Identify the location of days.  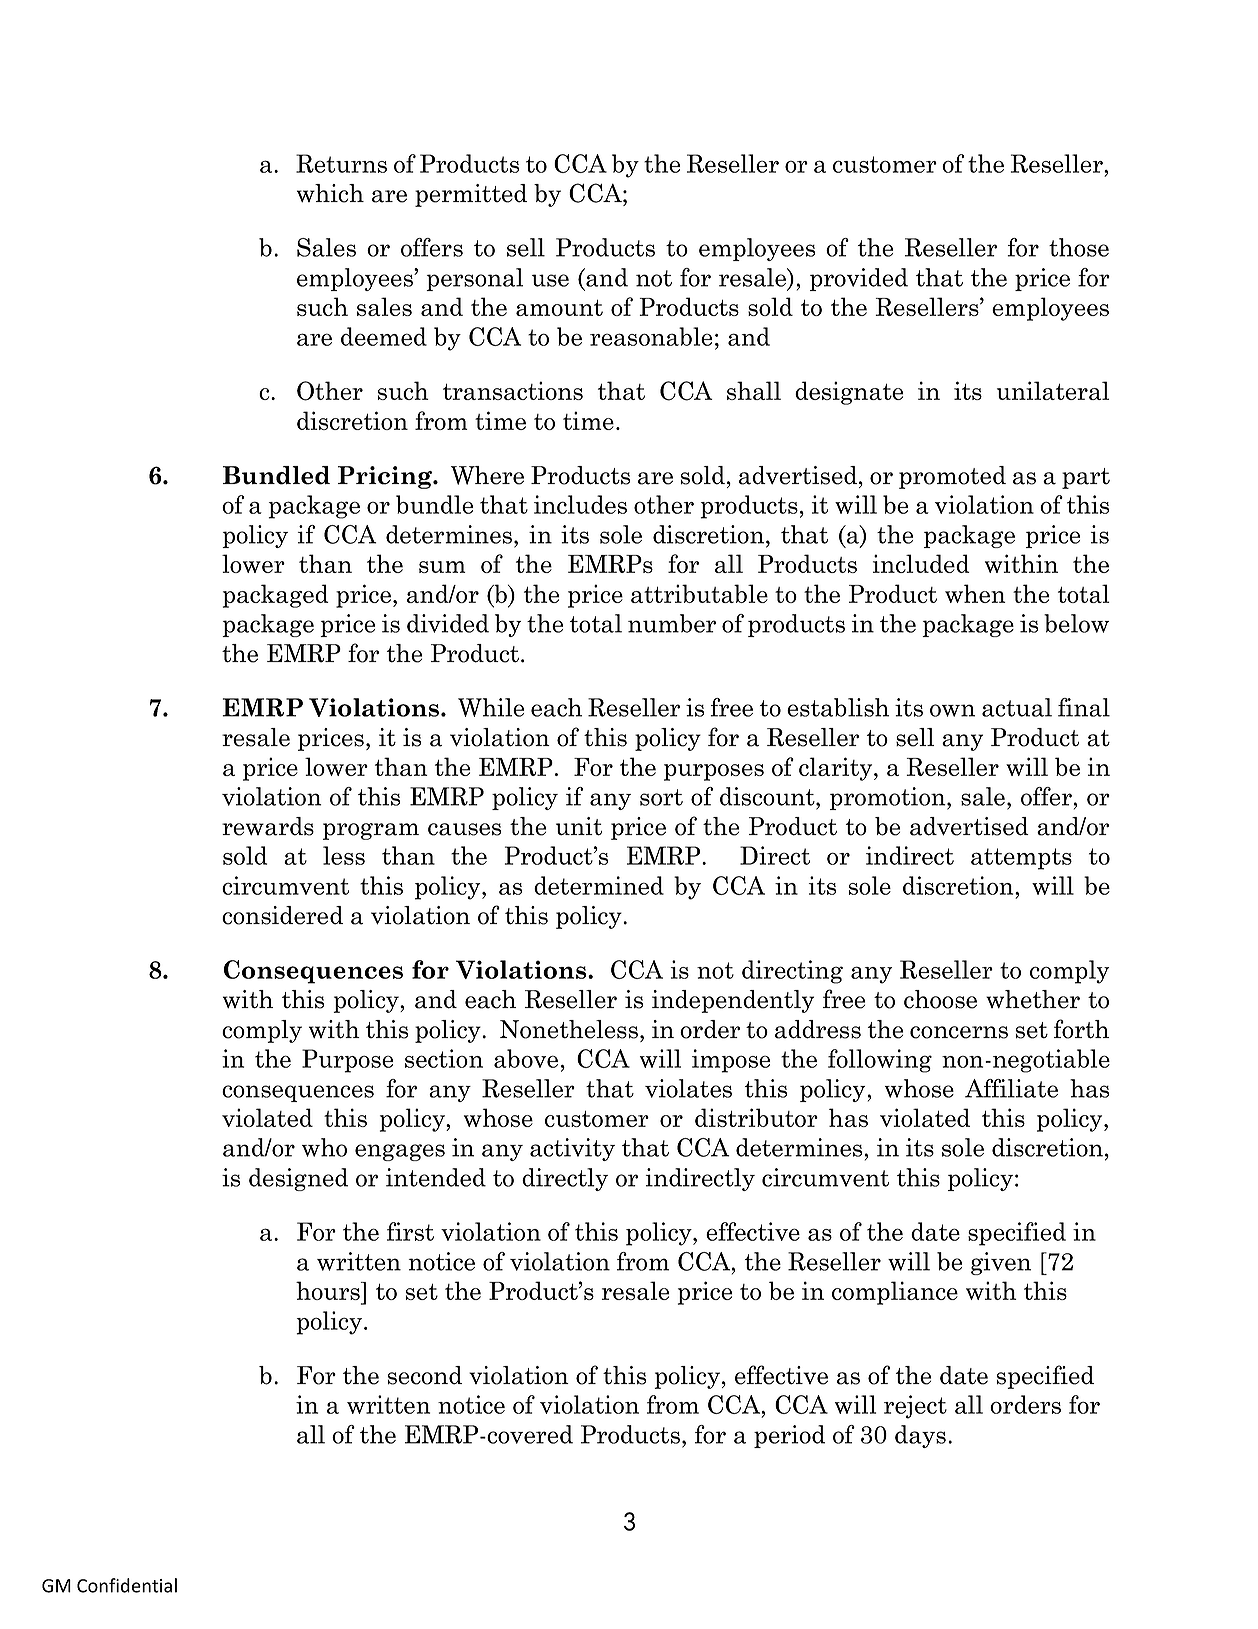
(920, 1436).
